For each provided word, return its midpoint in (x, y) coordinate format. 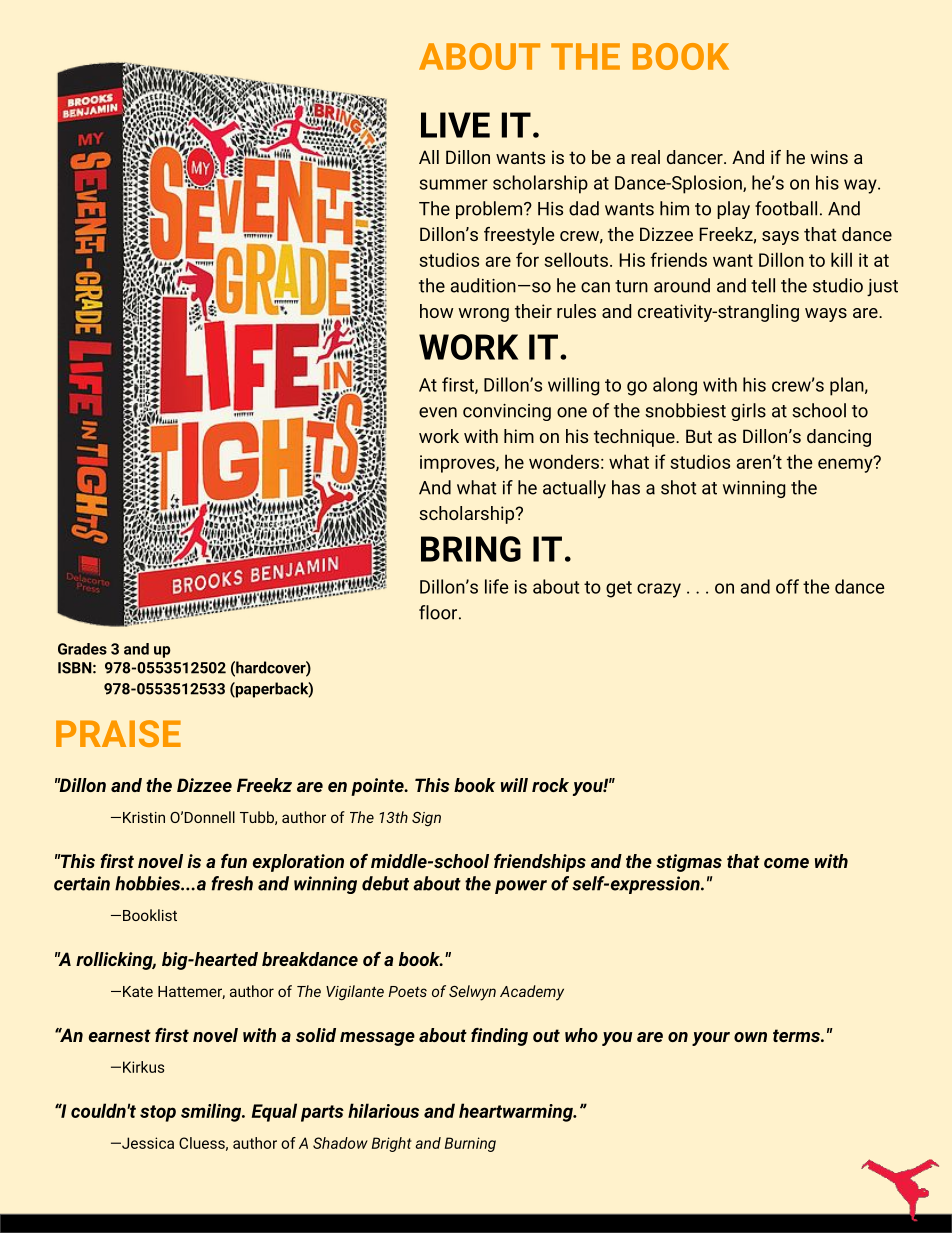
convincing (507, 412)
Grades (82, 649)
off (787, 586)
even (438, 412)
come (786, 863)
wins (829, 157)
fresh (232, 883)
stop (158, 1113)
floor (439, 612)
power (521, 887)
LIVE (455, 125)
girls (748, 412)
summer (454, 184)
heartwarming (517, 1112)
